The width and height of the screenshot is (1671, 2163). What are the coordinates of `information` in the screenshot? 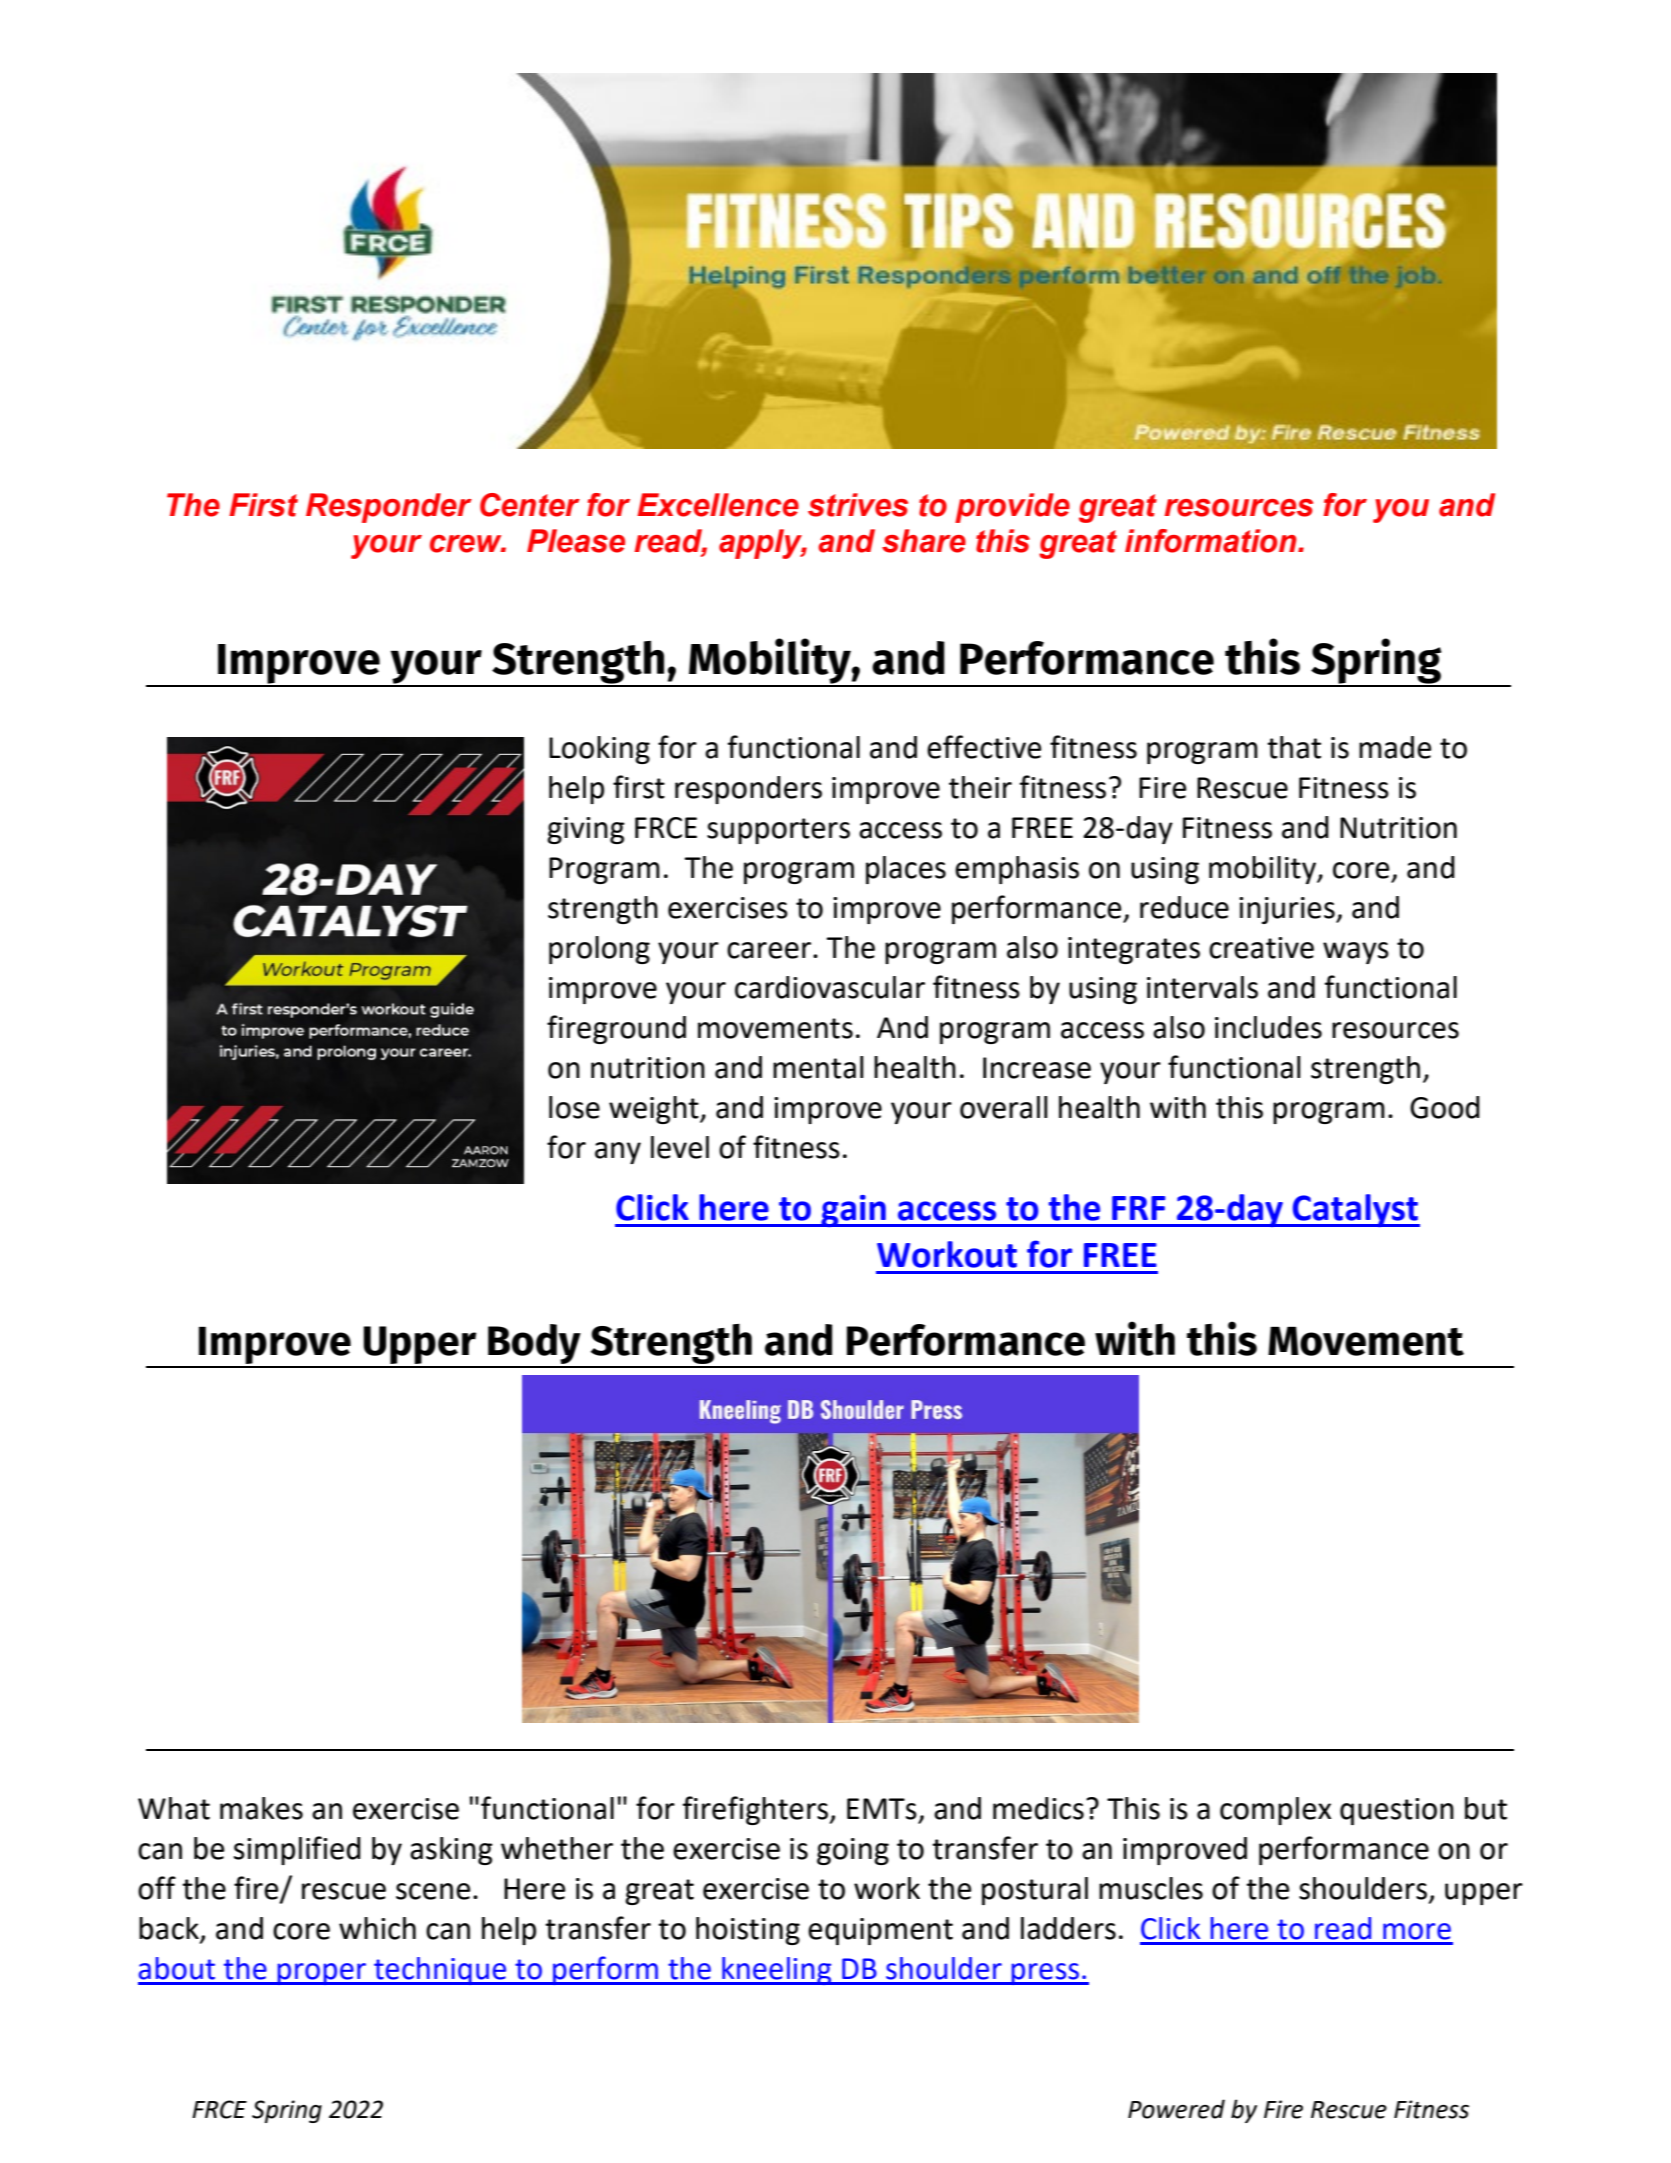 It's located at (1212, 541).
